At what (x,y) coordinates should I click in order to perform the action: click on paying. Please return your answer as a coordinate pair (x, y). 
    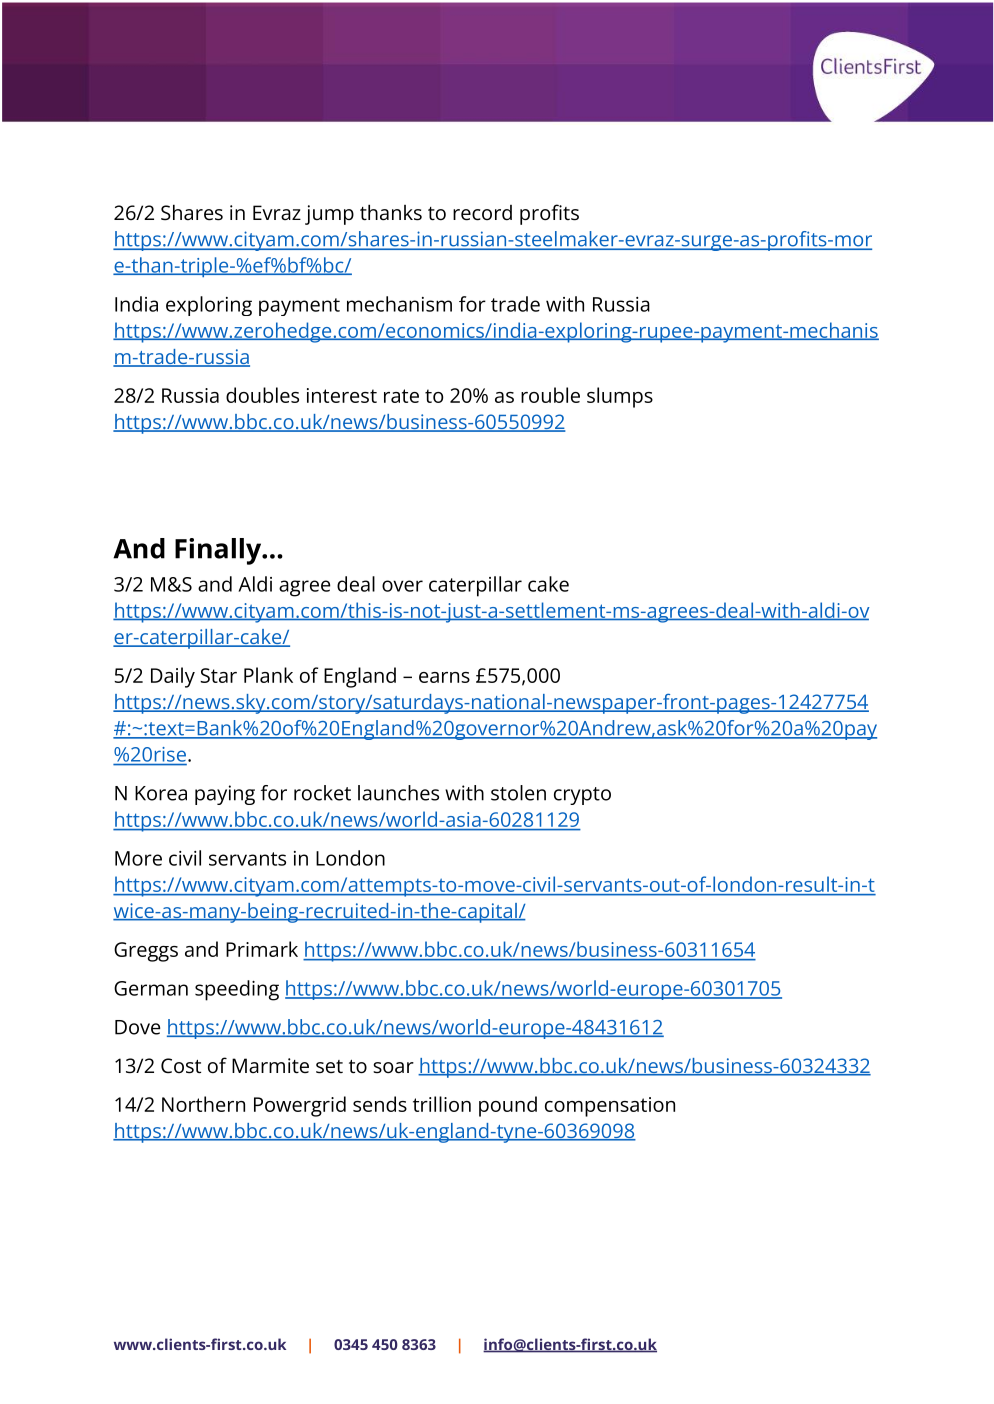
    Looking at the image, I should click on (225, 795).
